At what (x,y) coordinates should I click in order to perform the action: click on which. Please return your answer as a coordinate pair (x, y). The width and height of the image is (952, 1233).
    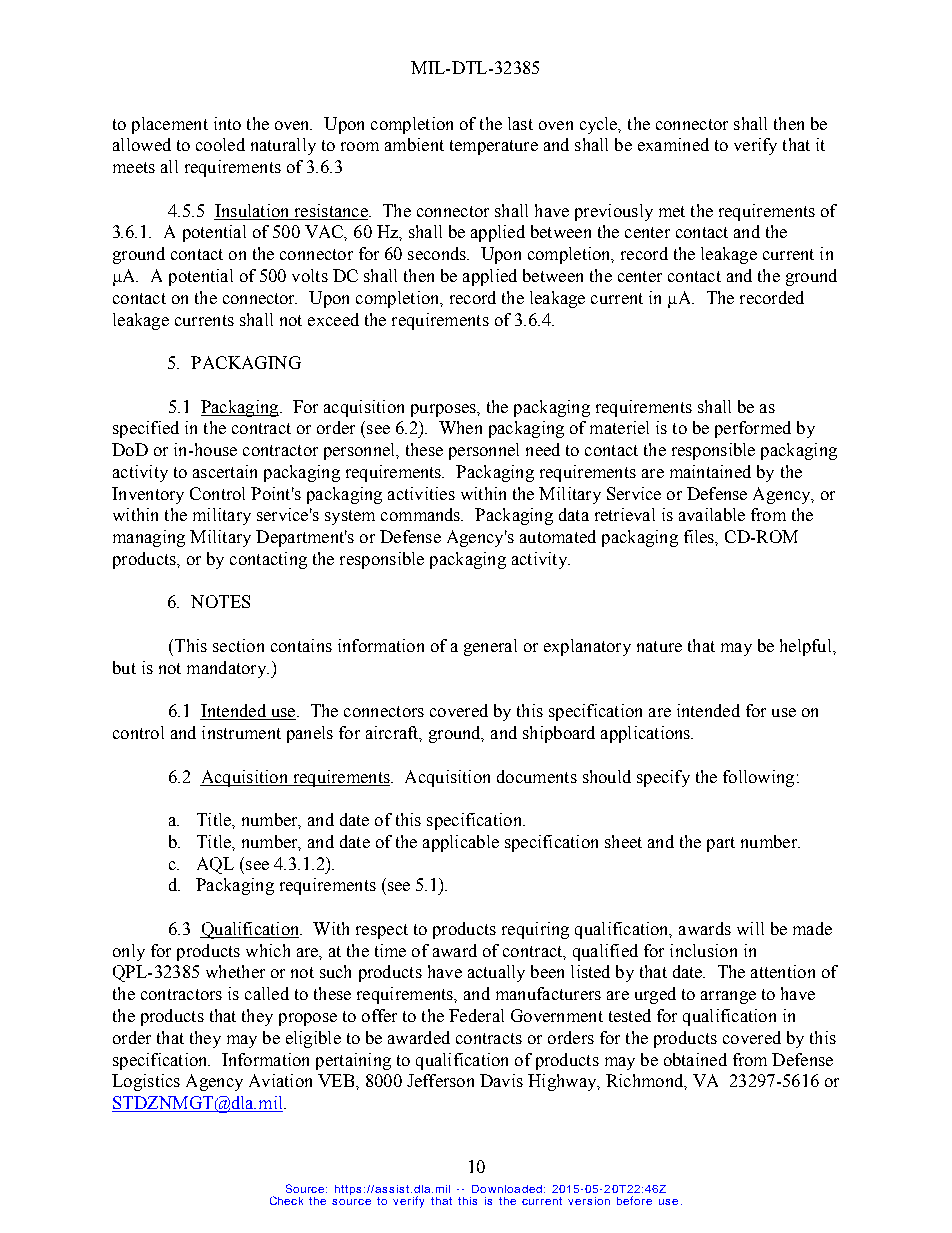
    Looking at the image, I should click on (268, 950).
